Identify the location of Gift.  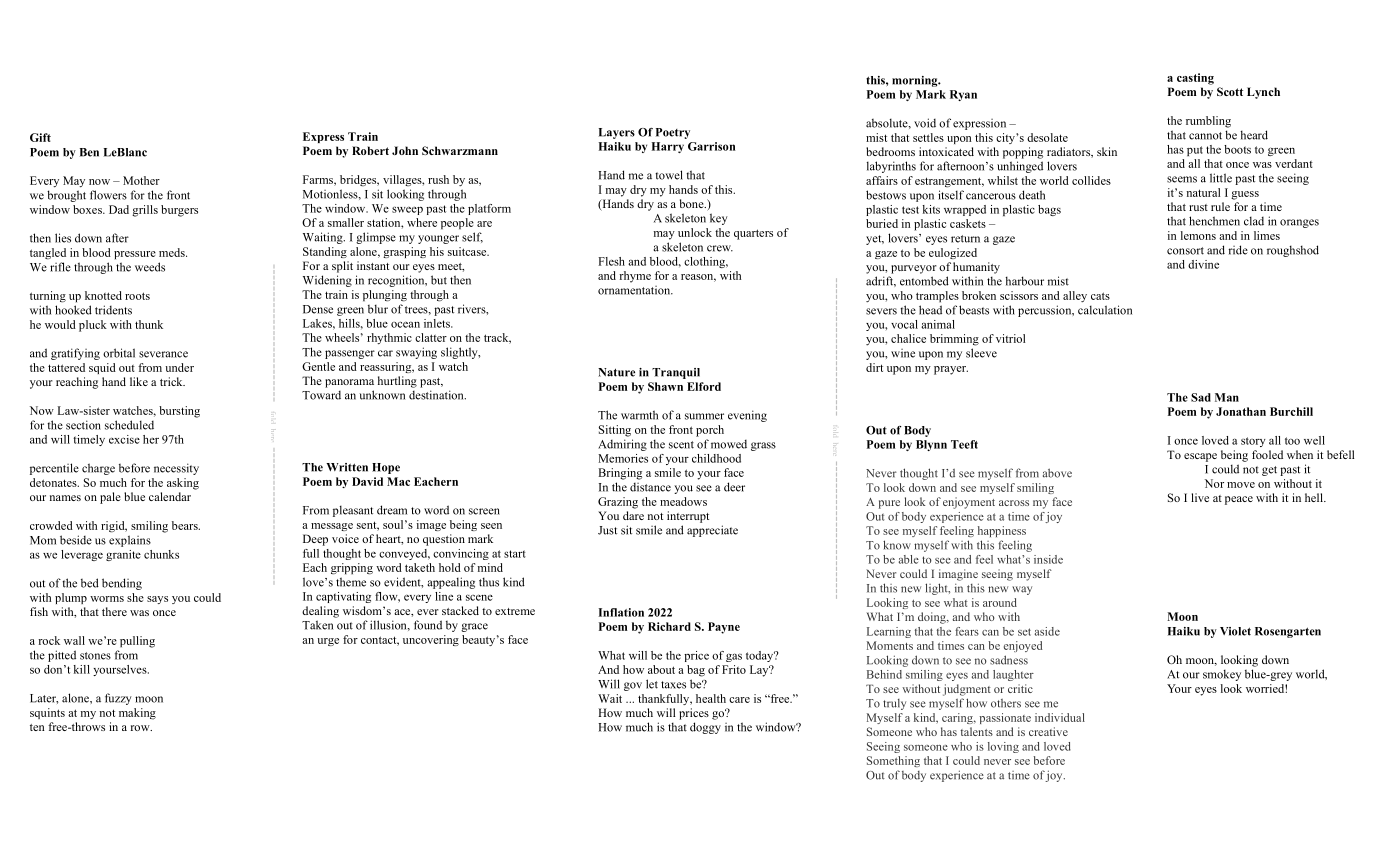
(40, 137).
